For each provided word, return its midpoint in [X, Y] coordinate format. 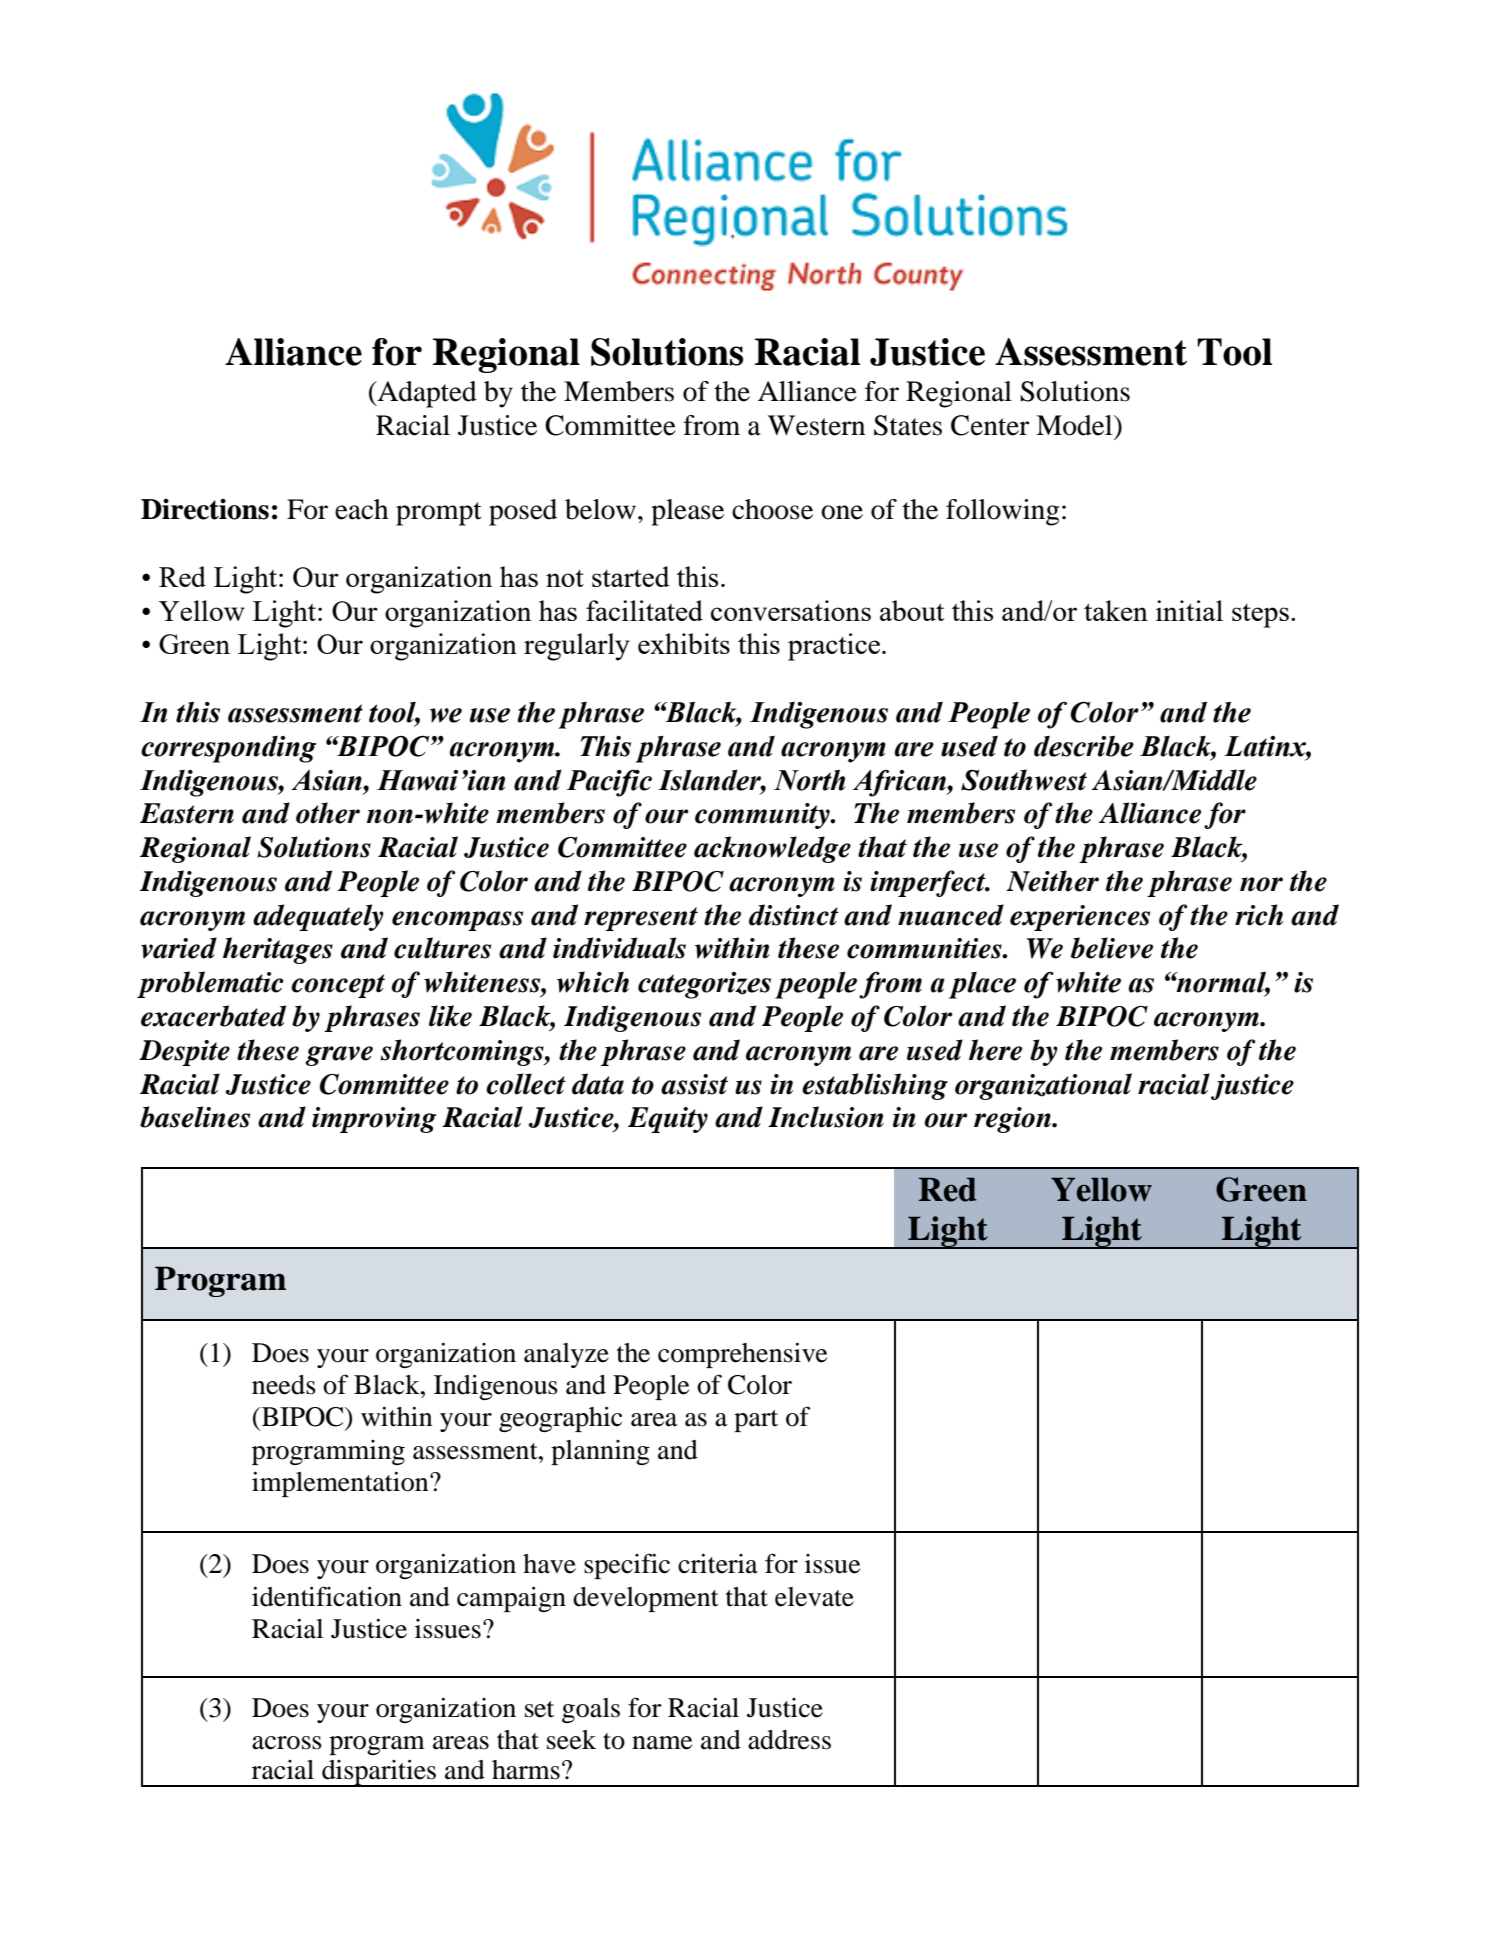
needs [284, 1385]
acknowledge [772, 849]
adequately [318, 917]
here [995, 1050]
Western [816, 425]
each [361, 509]
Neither [1052, 881]
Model [1075, 425]
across [287, 1743]
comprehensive [742, 1355]
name [662, 1743]
